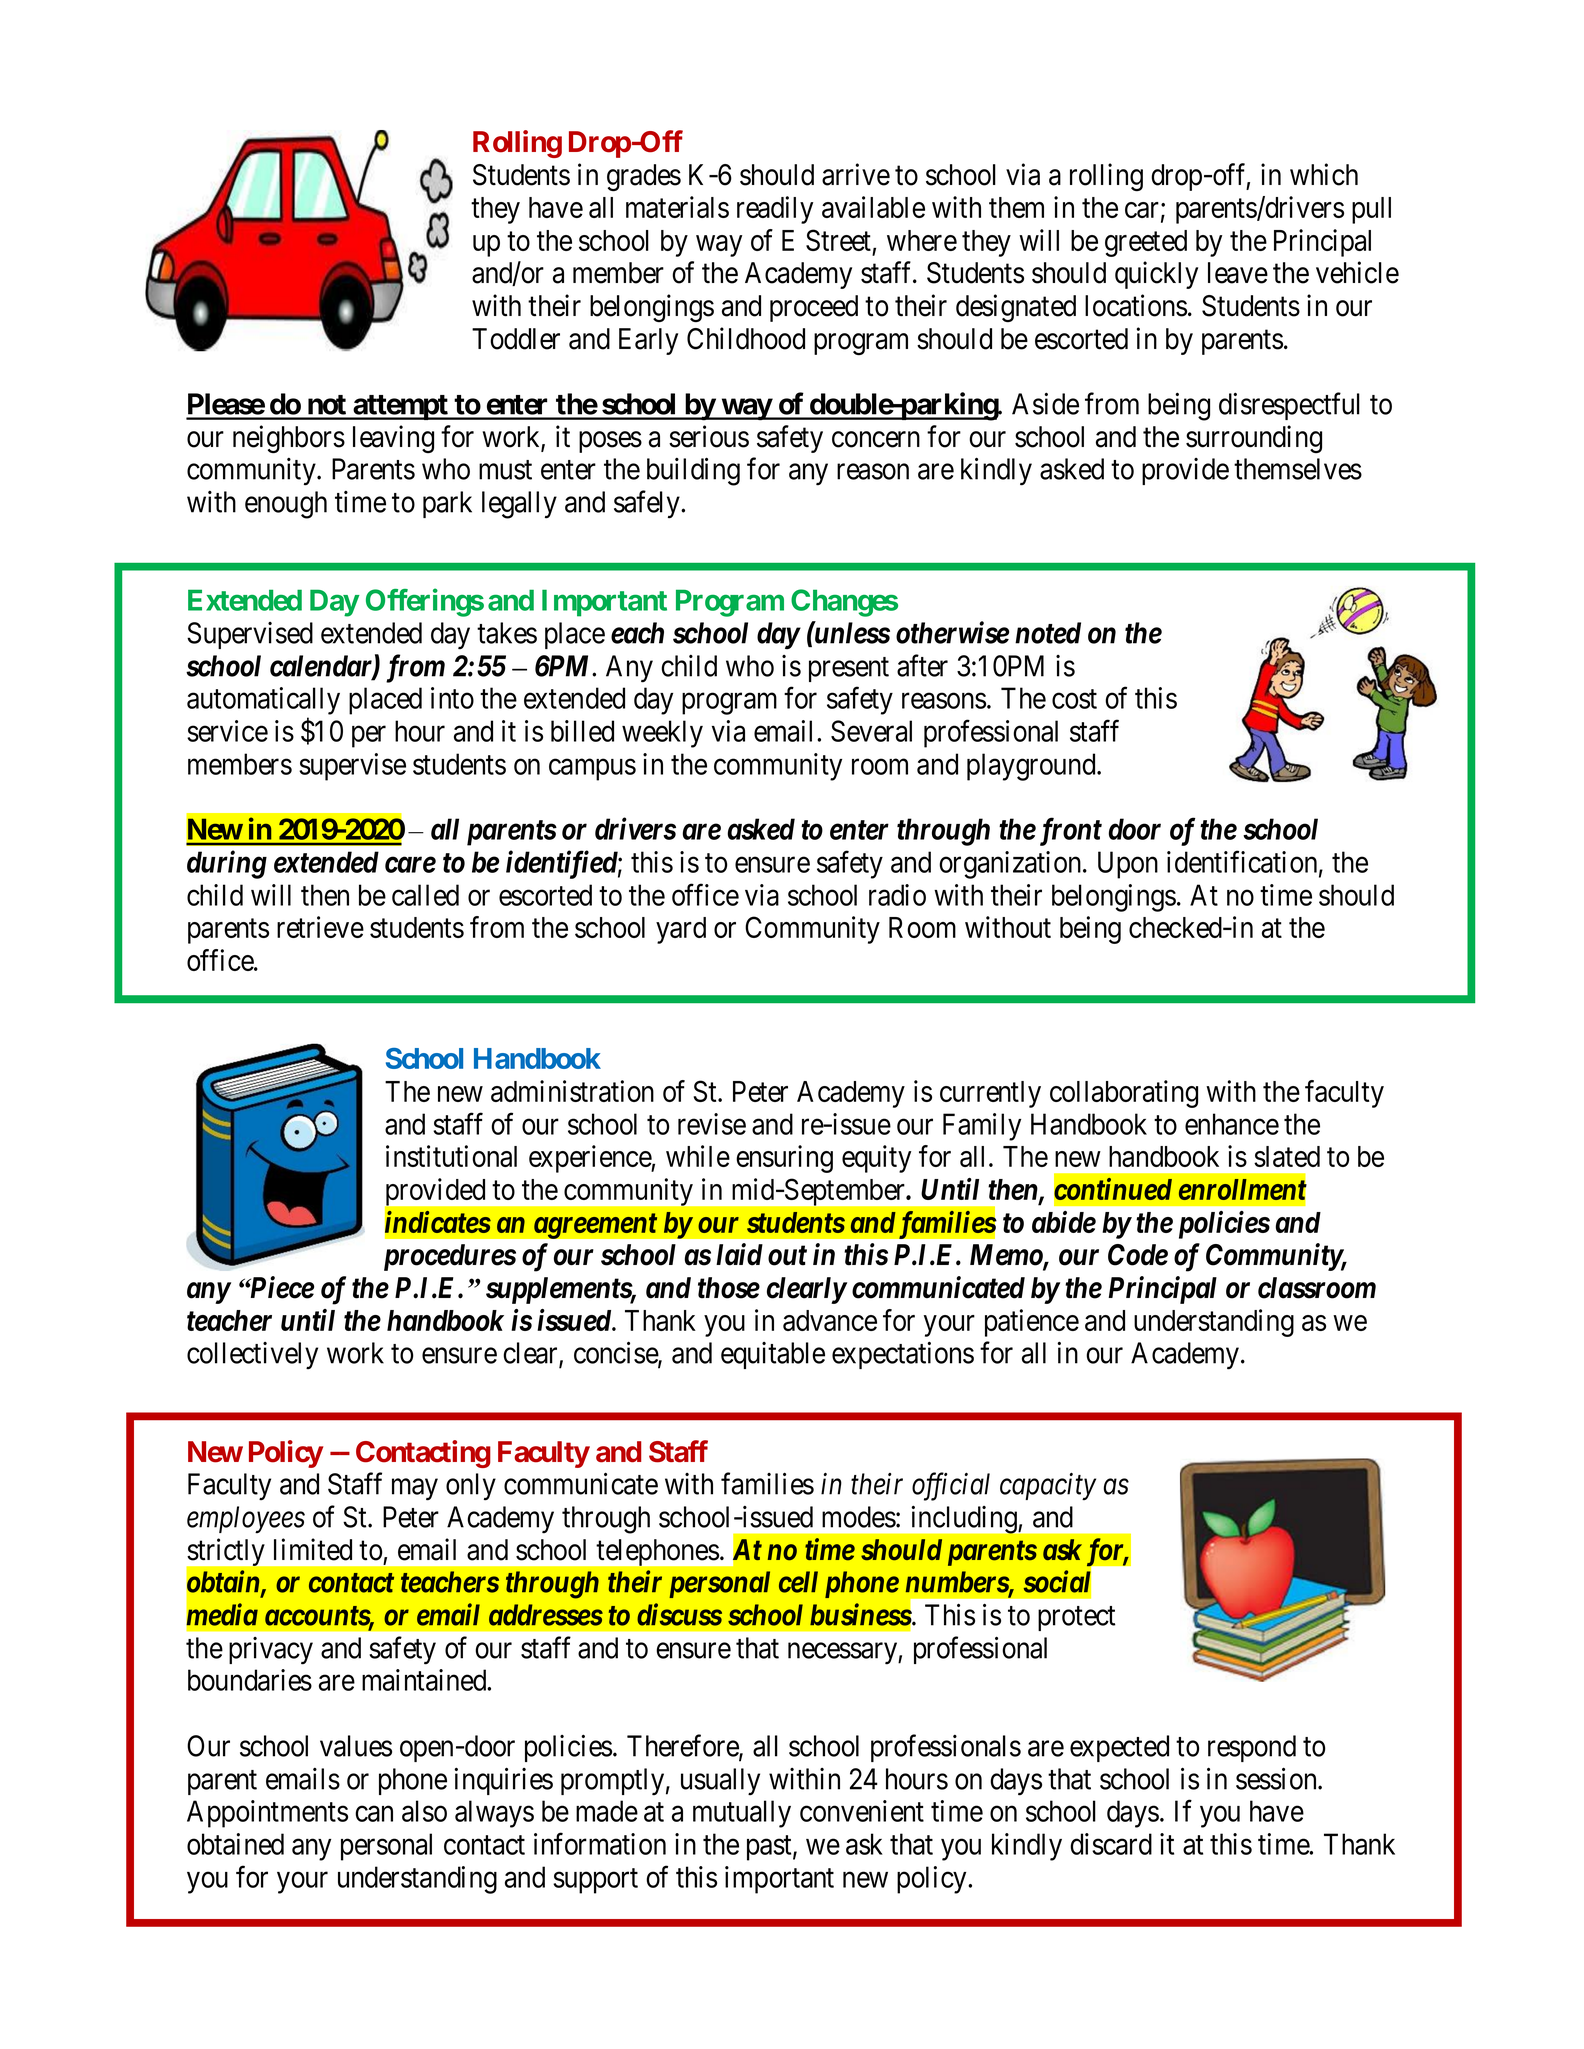 Image resolution: width=1584 pixels, height=2049 pixels. Describe the element at coordinates (712, 1124) in the document. I see `revise` at that location.
